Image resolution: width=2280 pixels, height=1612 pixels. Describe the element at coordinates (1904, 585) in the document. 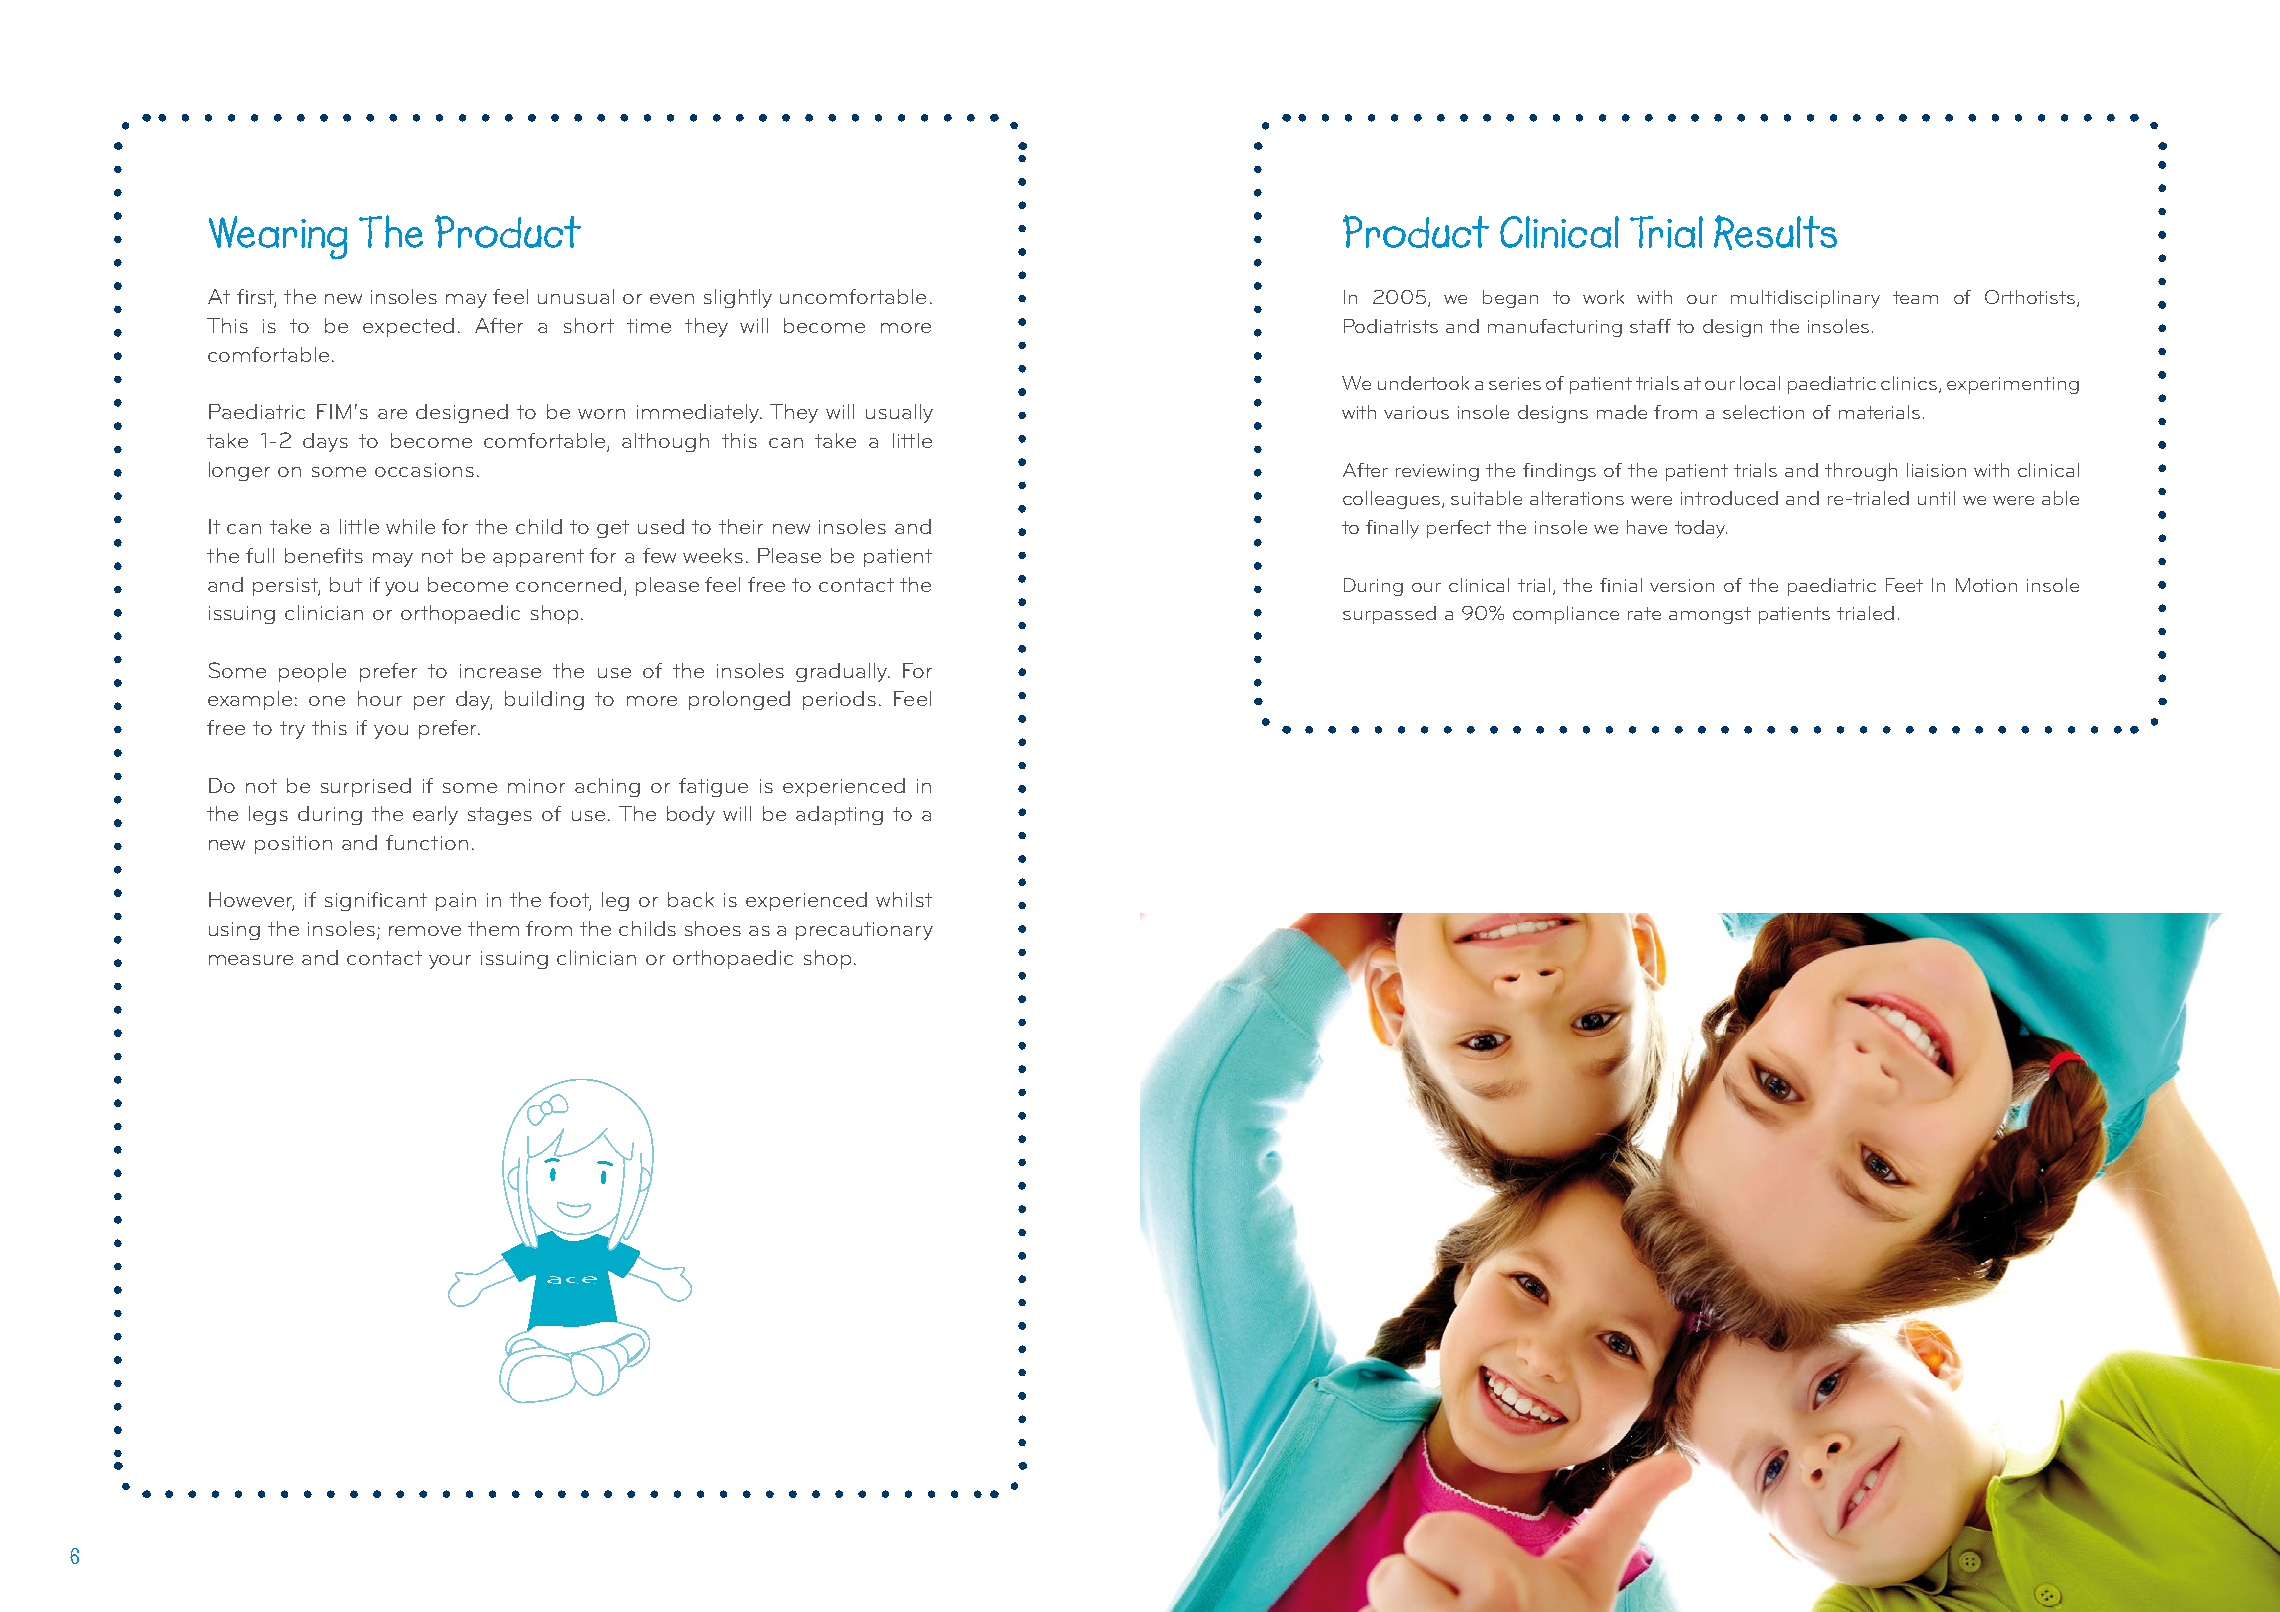

I see `Feet` at that location.
